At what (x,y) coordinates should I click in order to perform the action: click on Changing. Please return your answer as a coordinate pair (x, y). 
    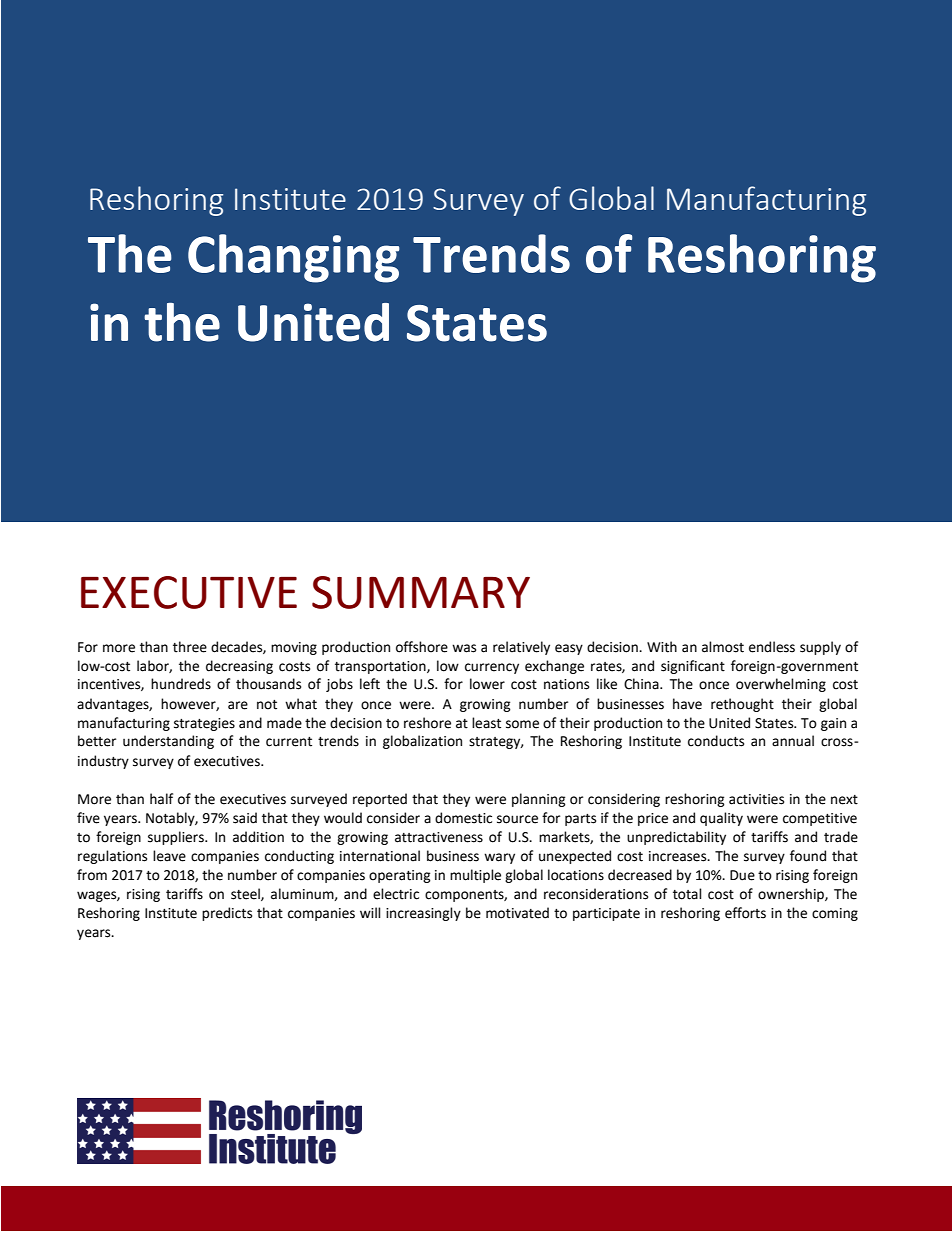
    Looking at the image, I should click on (294, 258).
